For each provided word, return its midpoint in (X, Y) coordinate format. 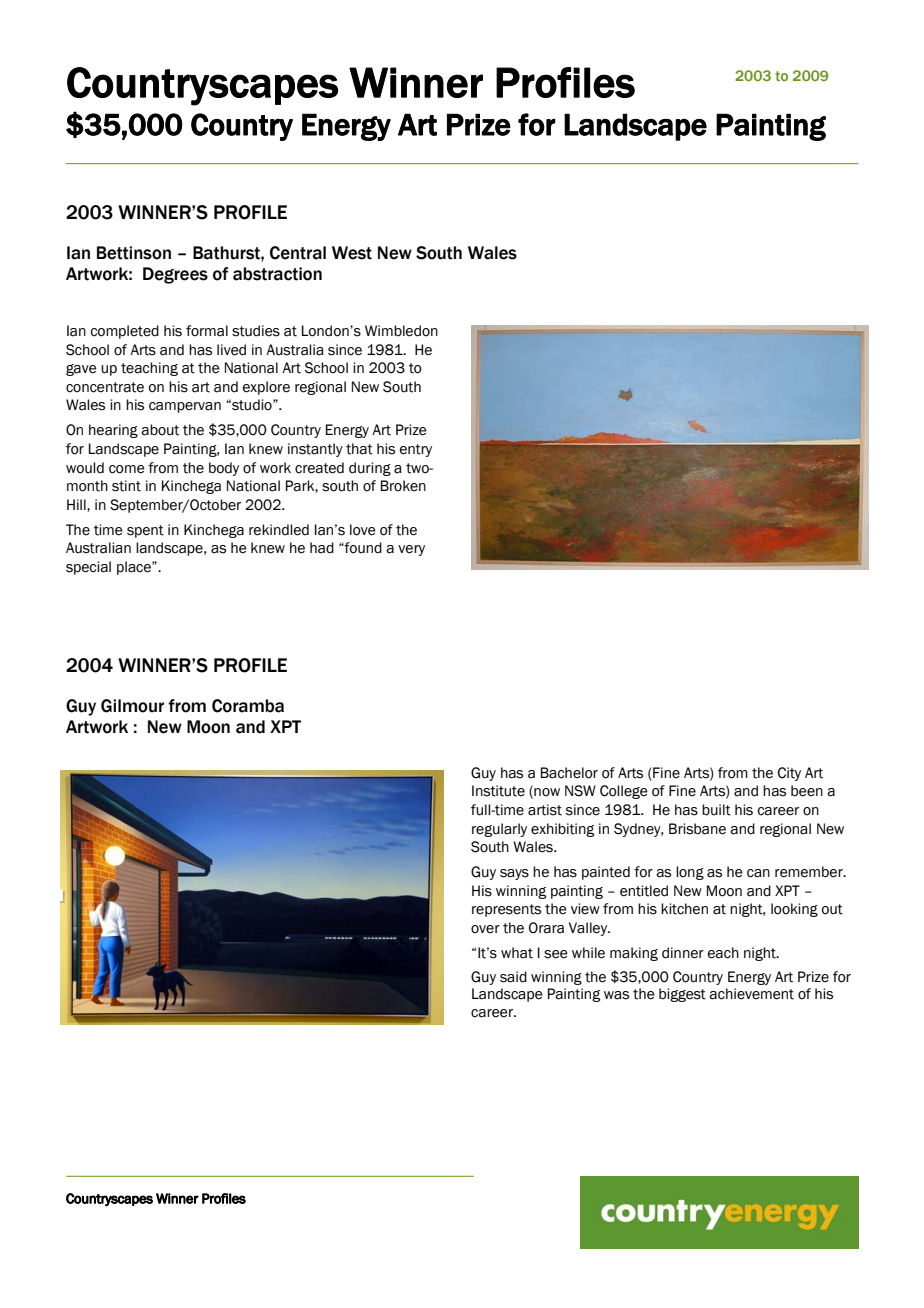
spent (145, 531)
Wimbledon (401, 331)
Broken (403, 486)
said (513, 977)
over (485, 929)
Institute (498, 791)
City (789, 774)
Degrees (175, 275)
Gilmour (132, 706)
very (411, 550)
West (352, 253)
